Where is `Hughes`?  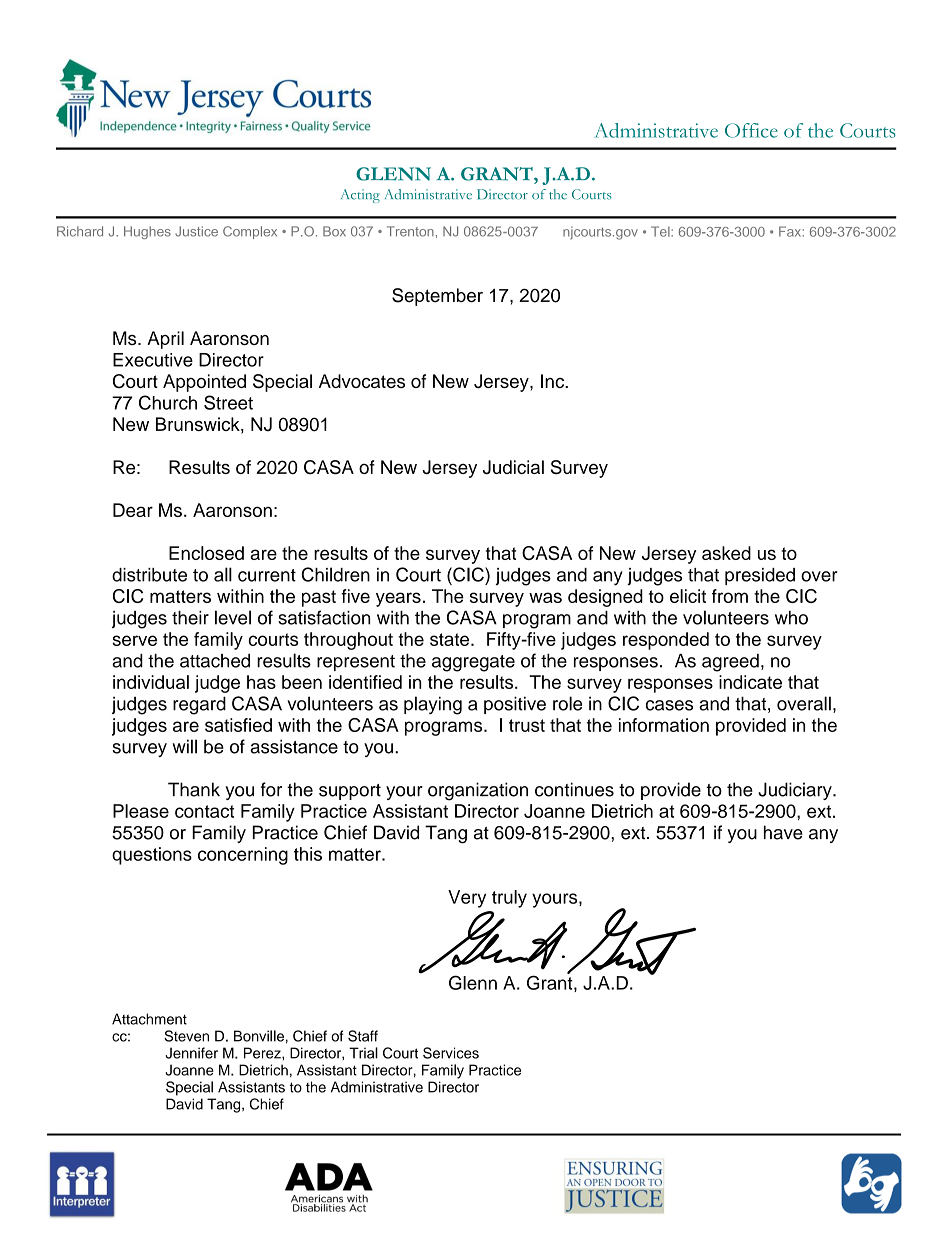
Hughes is located at coordinates (147, 232).
